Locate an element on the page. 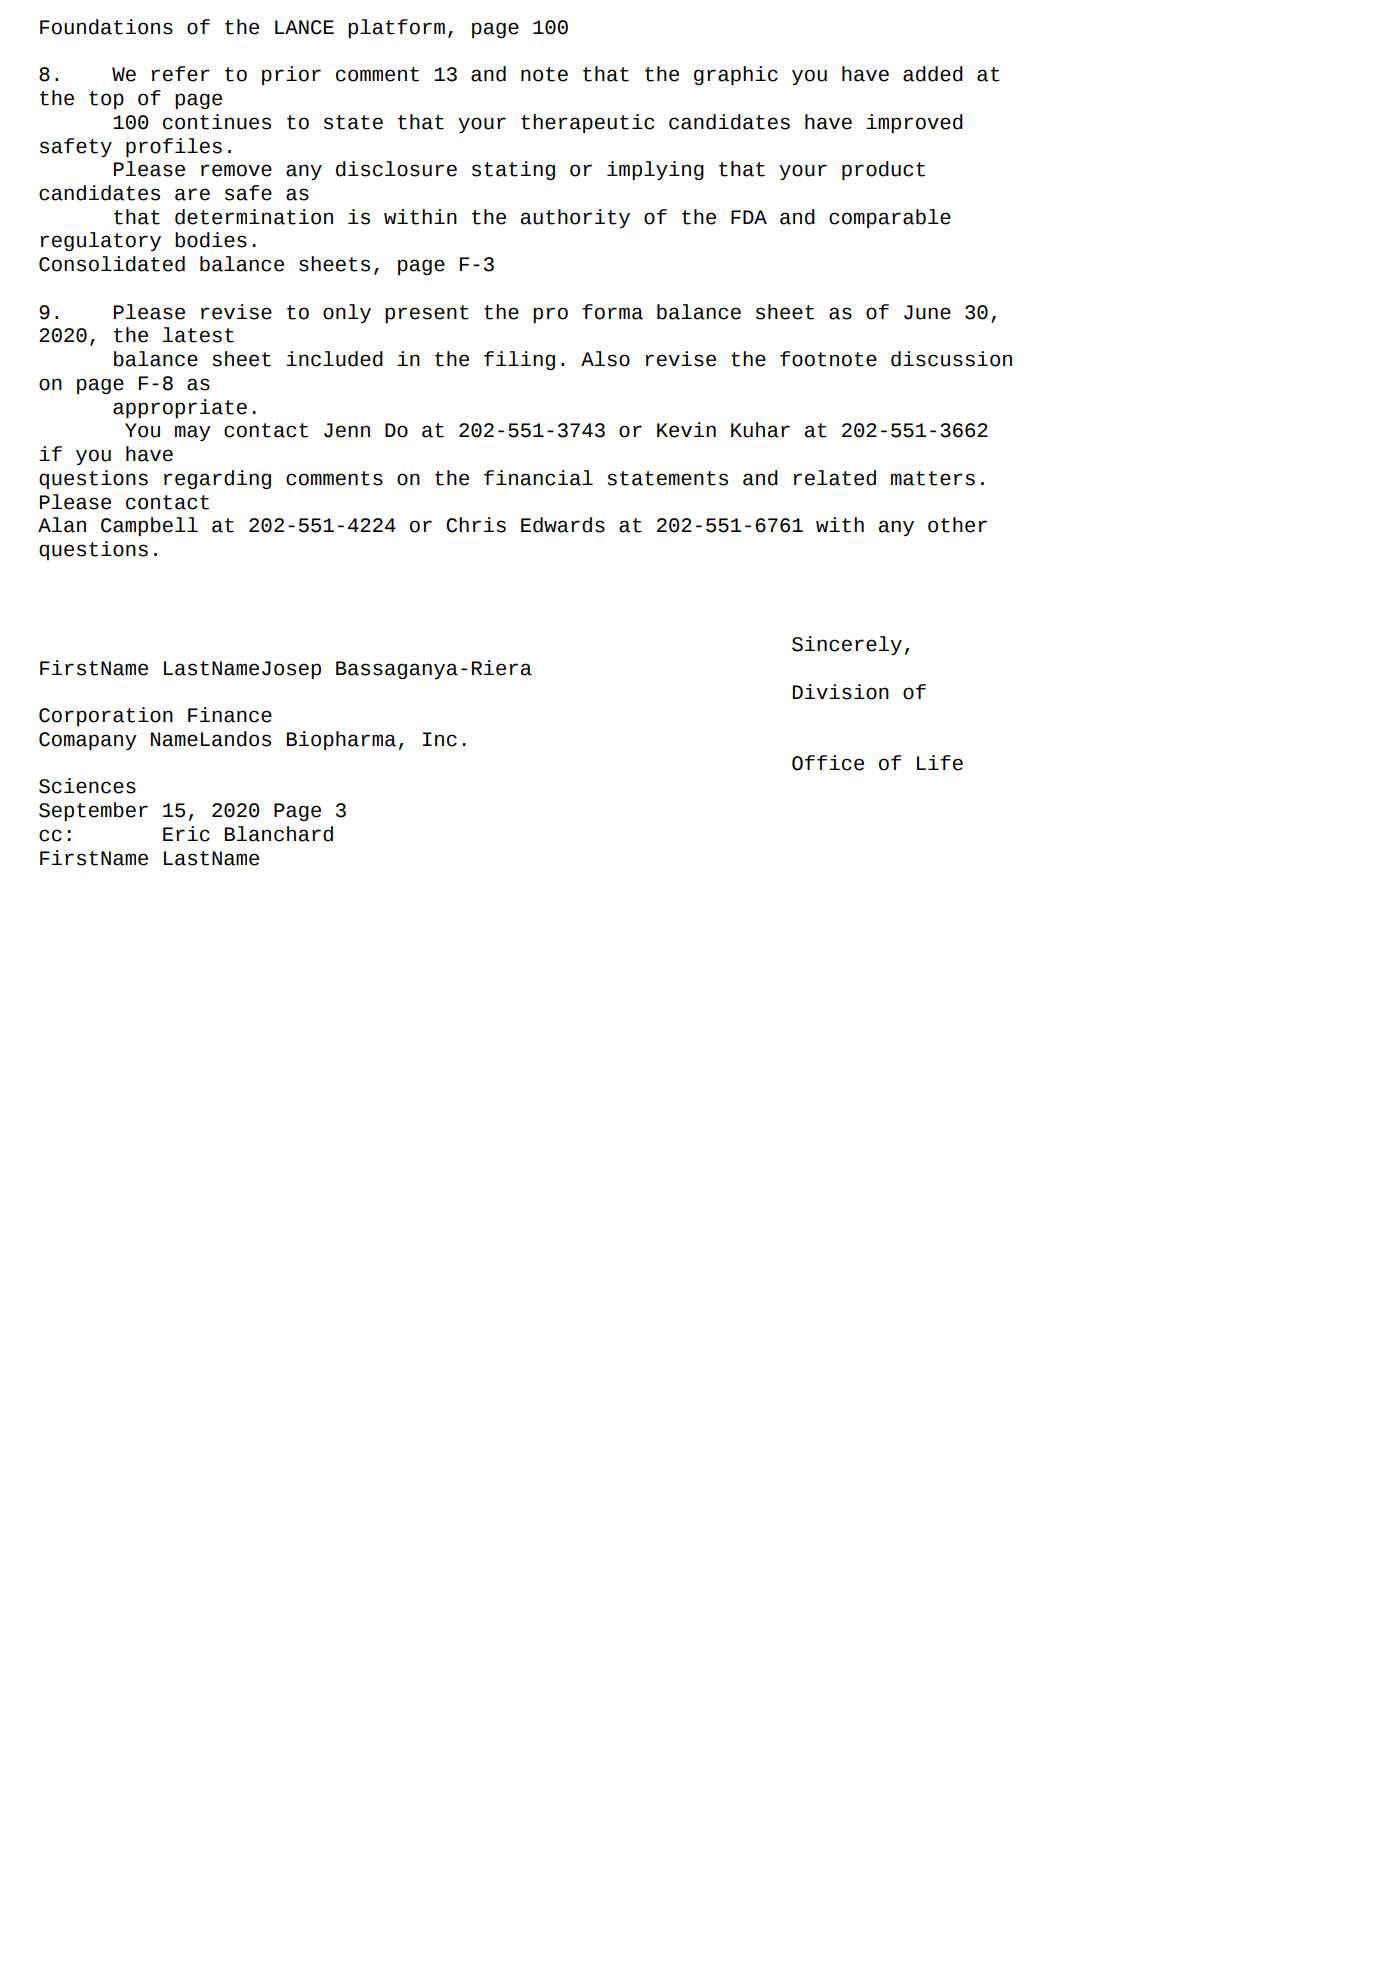 The width and height of the document is (1395, 1974). Eric is located at coordinates (186, 834).
